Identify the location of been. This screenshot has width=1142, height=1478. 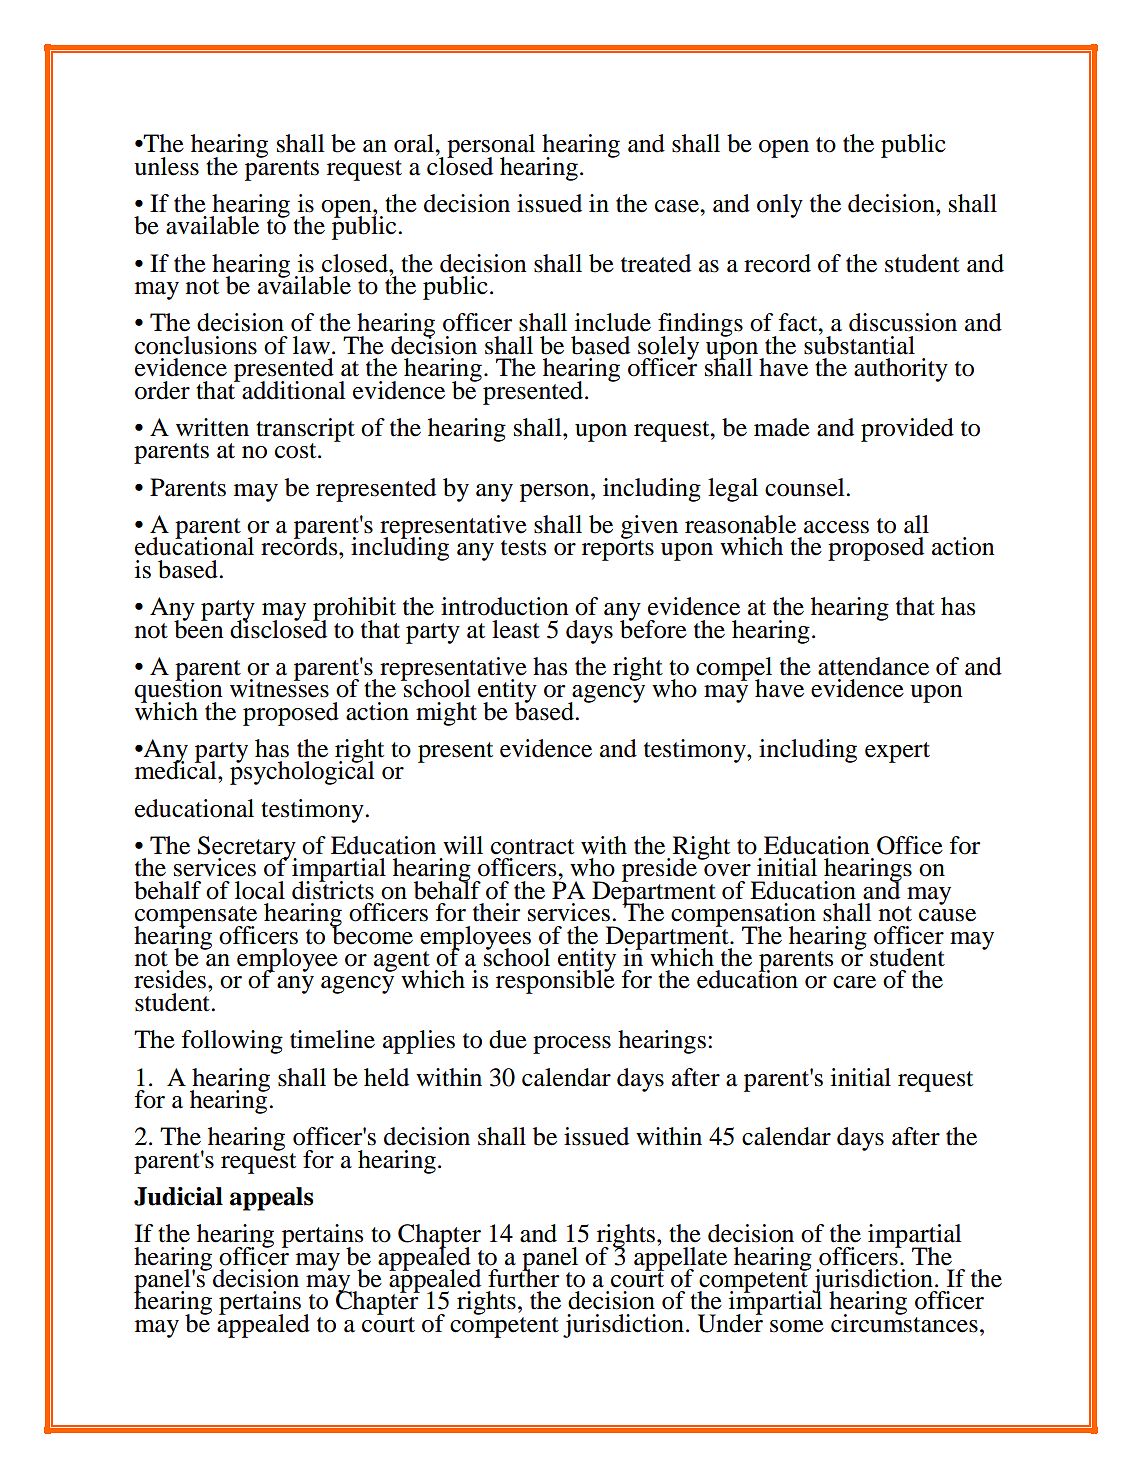
(198, 628).
